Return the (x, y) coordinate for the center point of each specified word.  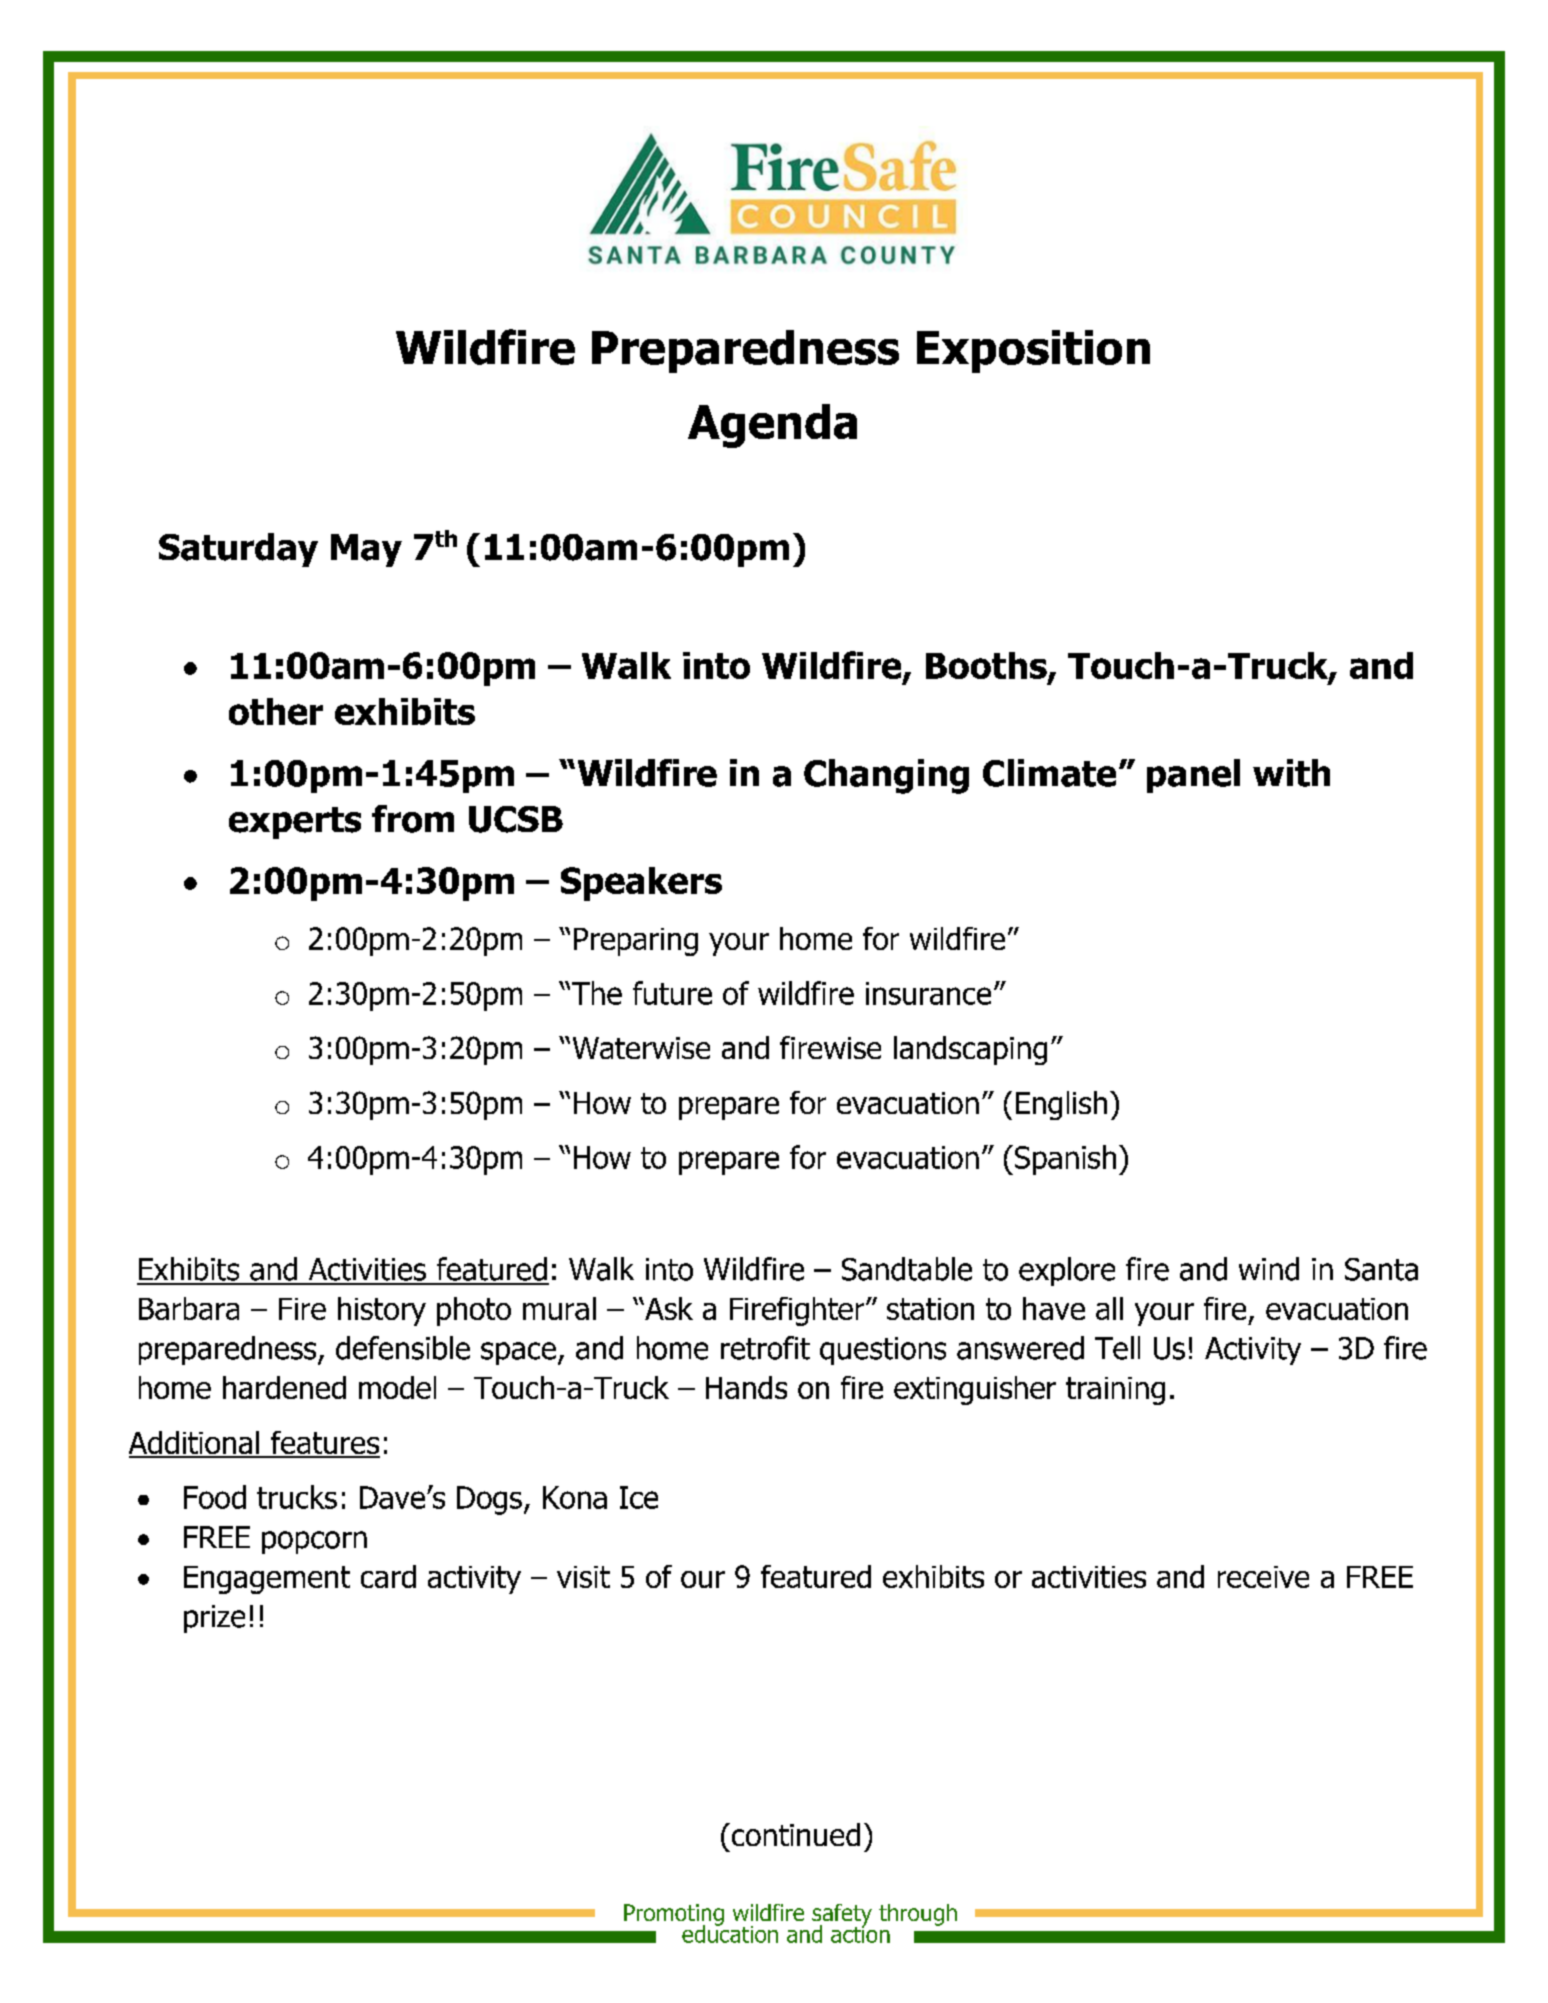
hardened (284, 1387)
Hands (746, 1387)
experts (295, 823)
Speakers (641, 884)
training (1115, 1391)
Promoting (674, 1916)
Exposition (1033, 351)
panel (1193, 776)
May (366, 550)
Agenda (772, 426)
